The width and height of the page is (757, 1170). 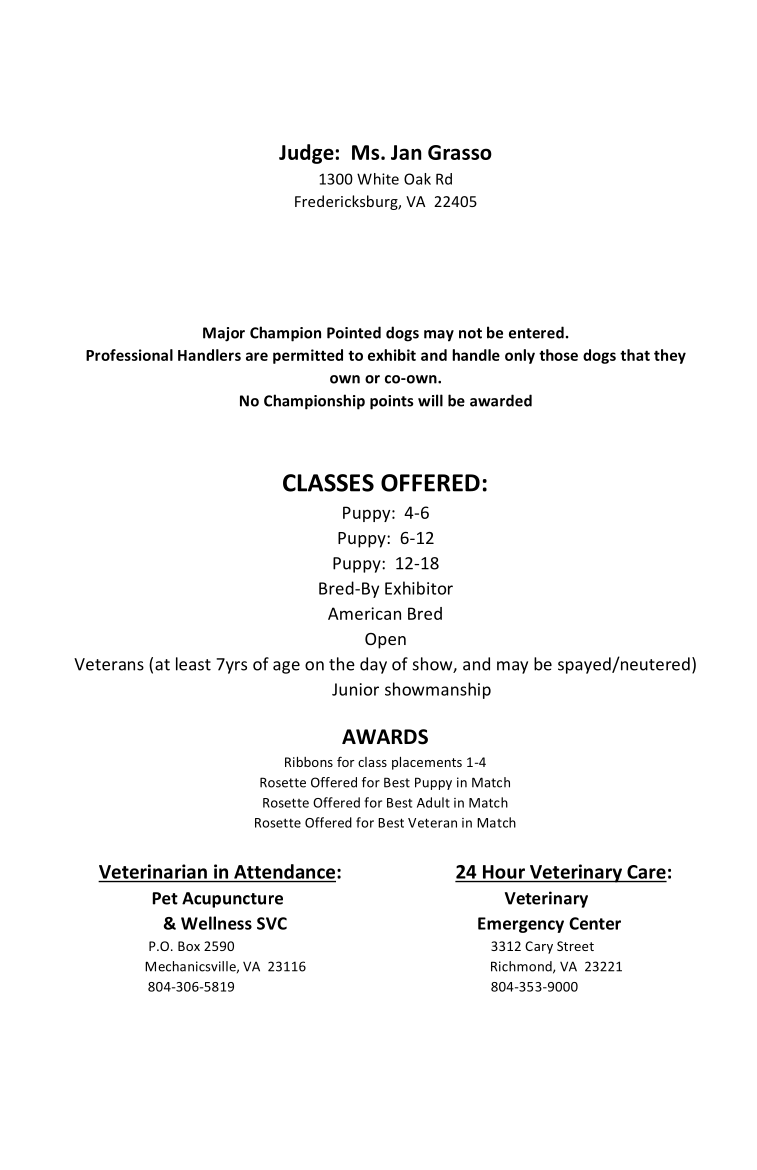 I want to click on Professional, so click(x=129, y=355).
